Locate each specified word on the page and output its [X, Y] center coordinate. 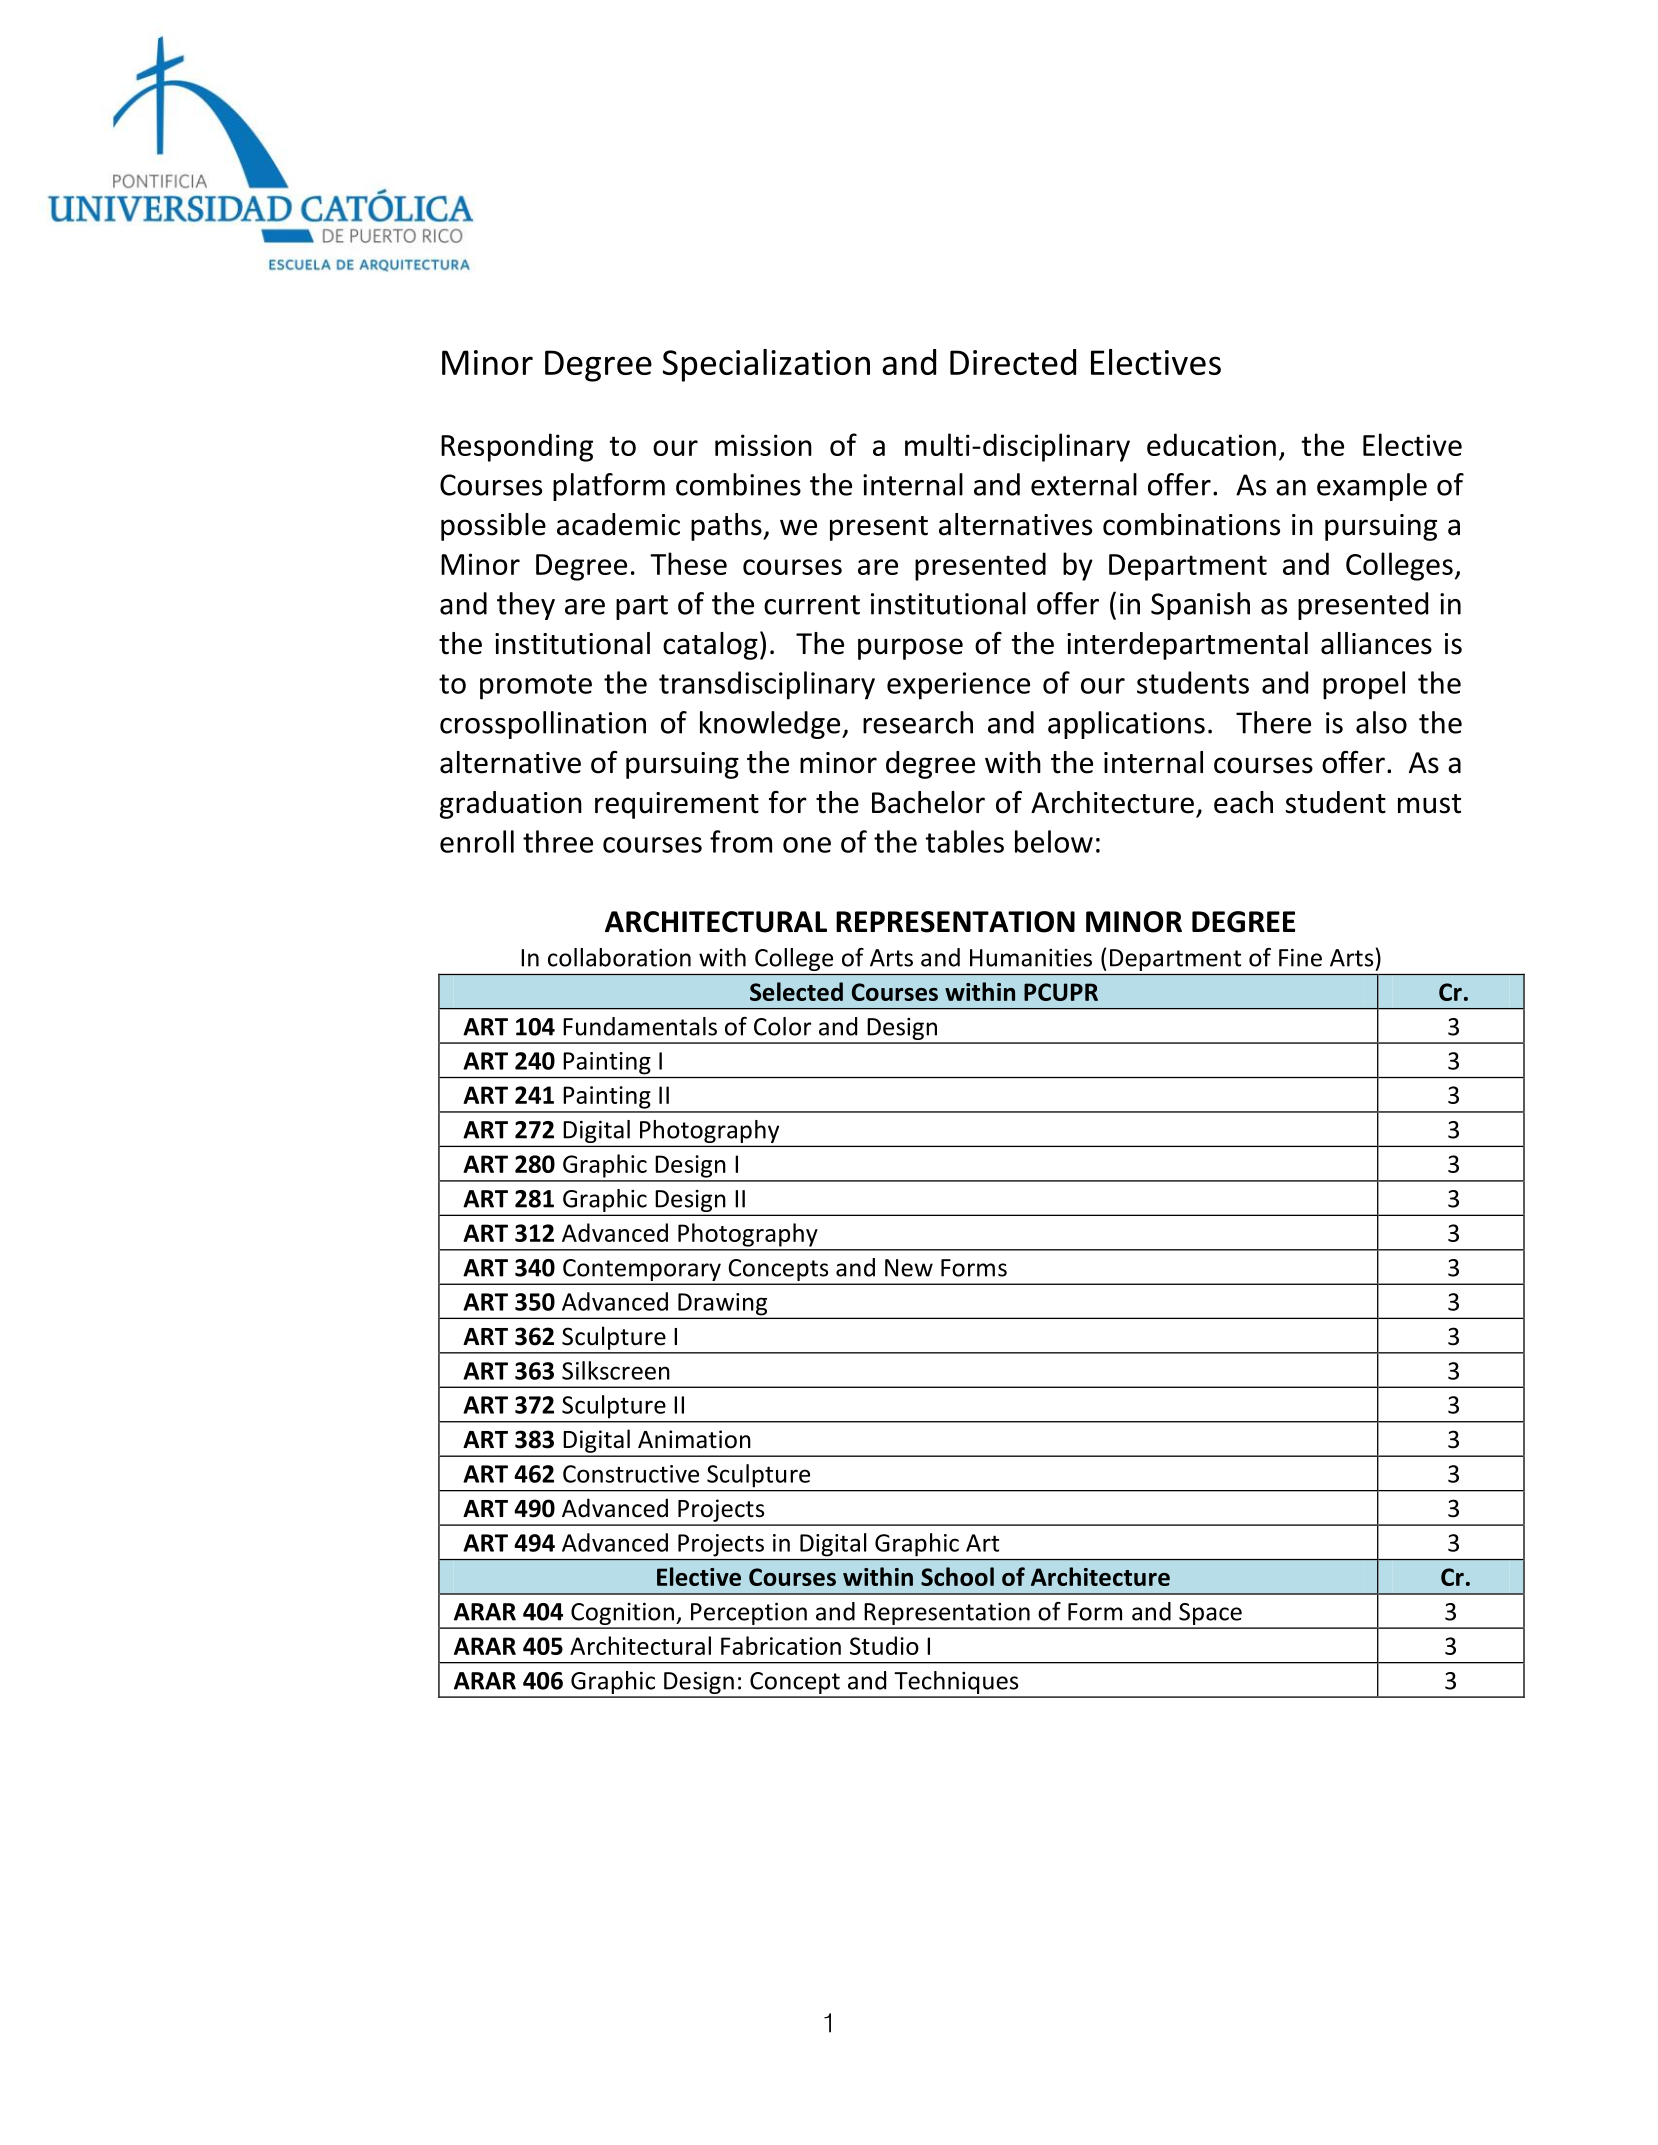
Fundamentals [640, 1026]
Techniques [956, 1684]
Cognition [622, 1615]
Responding [517, 447]
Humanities [1031, 958]
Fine [1300, 958]
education [1211, 444]
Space [1210, 1615]
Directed [1013, 362]
